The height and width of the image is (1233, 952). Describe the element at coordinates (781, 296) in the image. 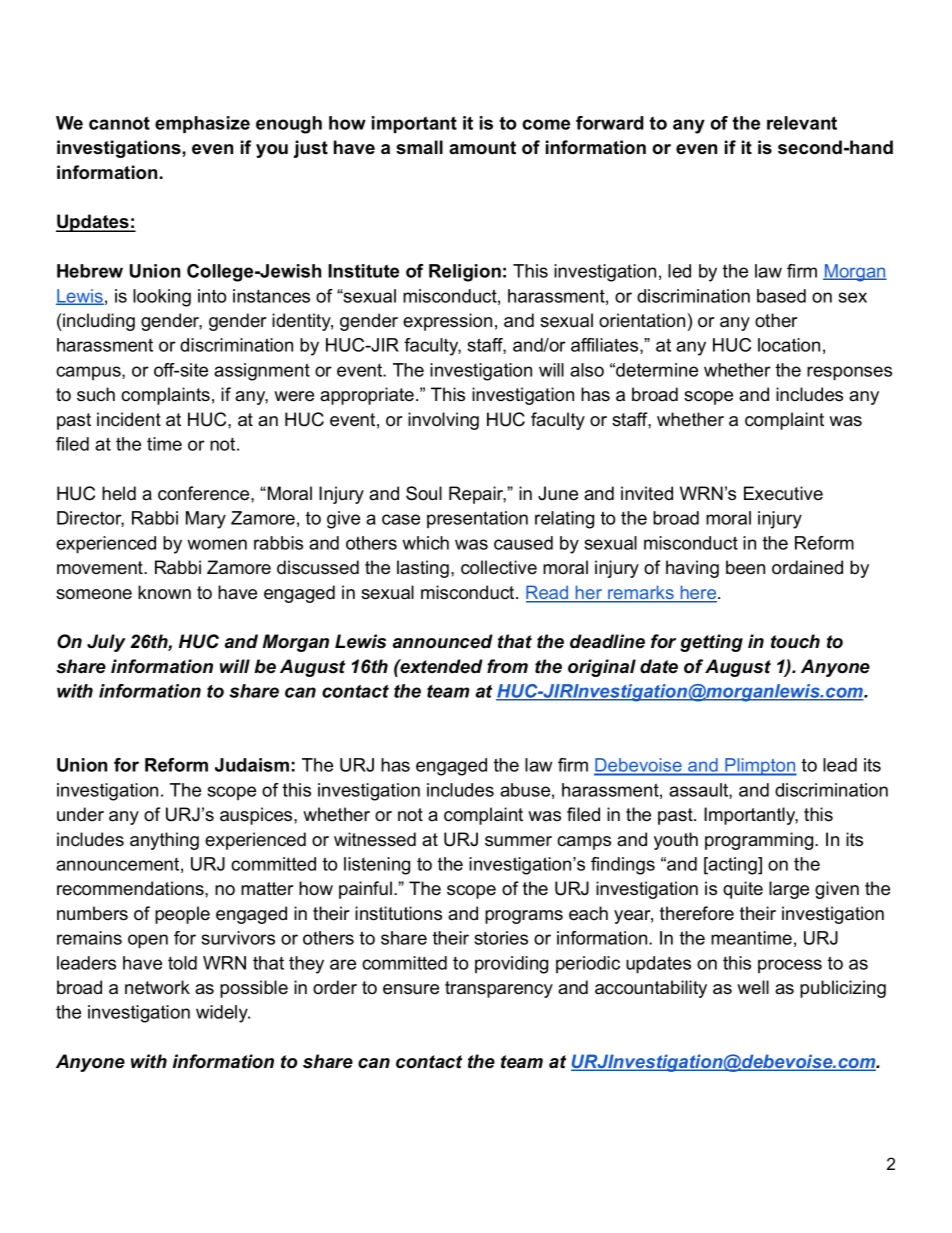

I see `based` at that location.
